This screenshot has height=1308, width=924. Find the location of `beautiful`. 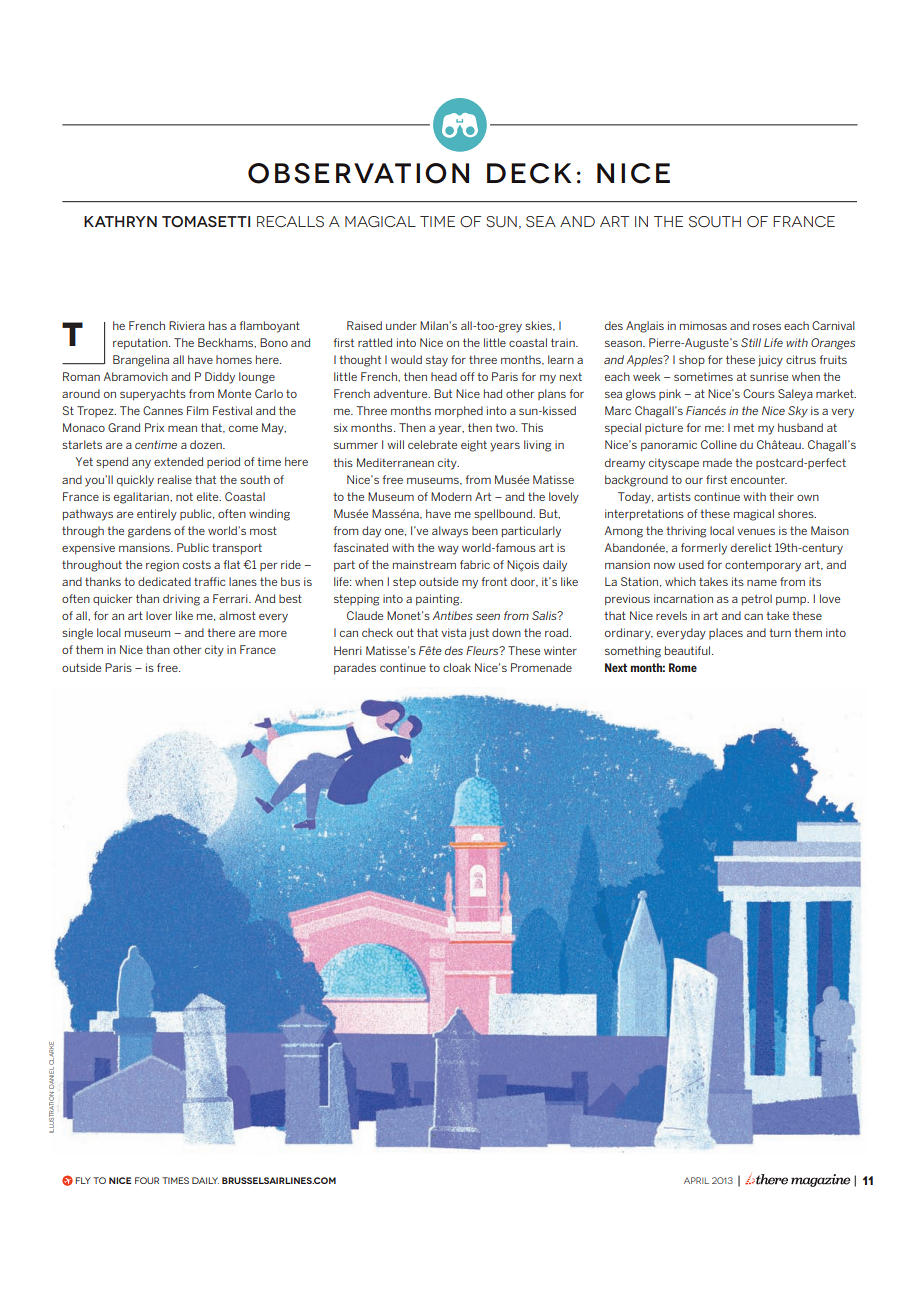

beautiful is located at coordinates (689, 650).
